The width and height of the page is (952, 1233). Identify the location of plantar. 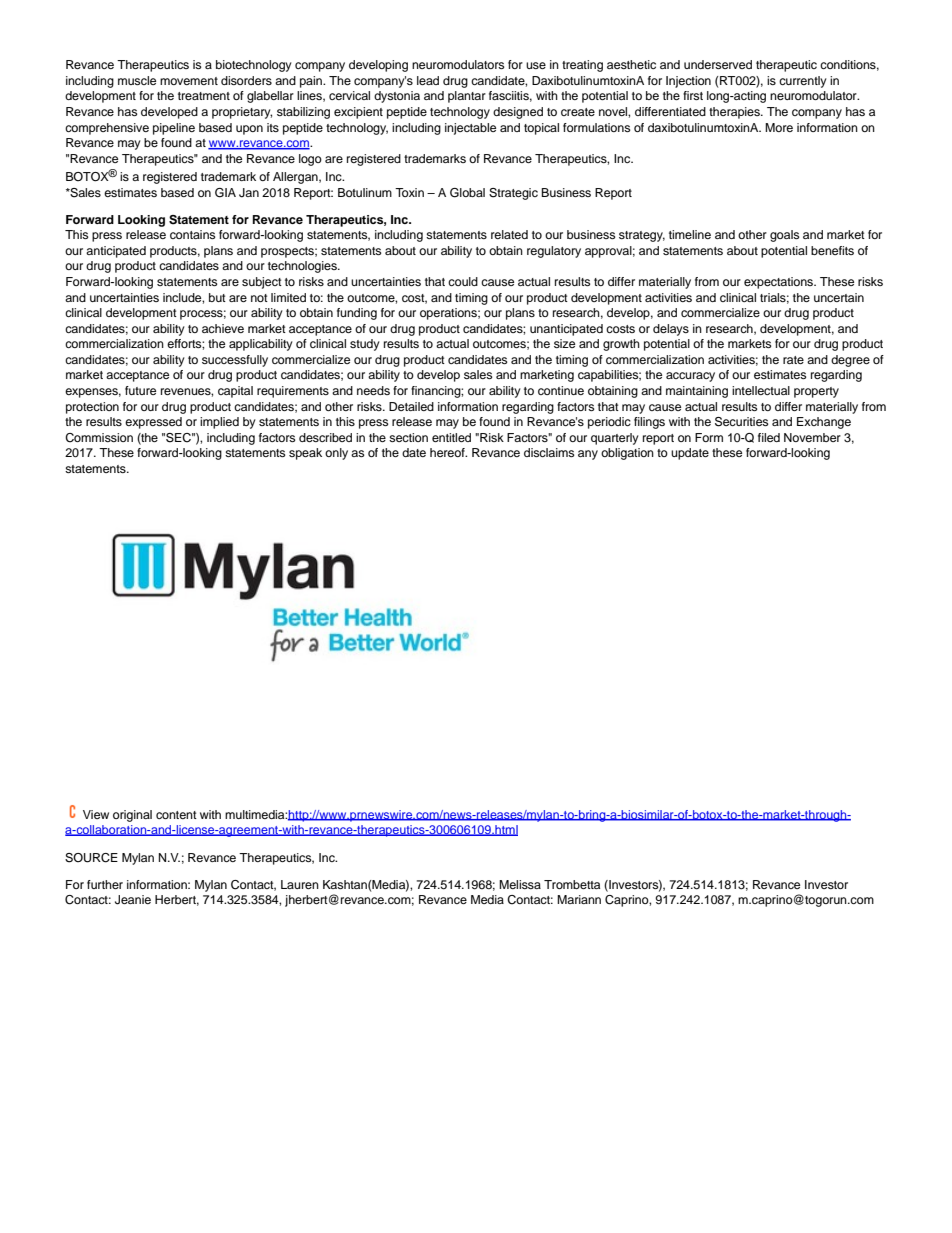
(467, 97).
